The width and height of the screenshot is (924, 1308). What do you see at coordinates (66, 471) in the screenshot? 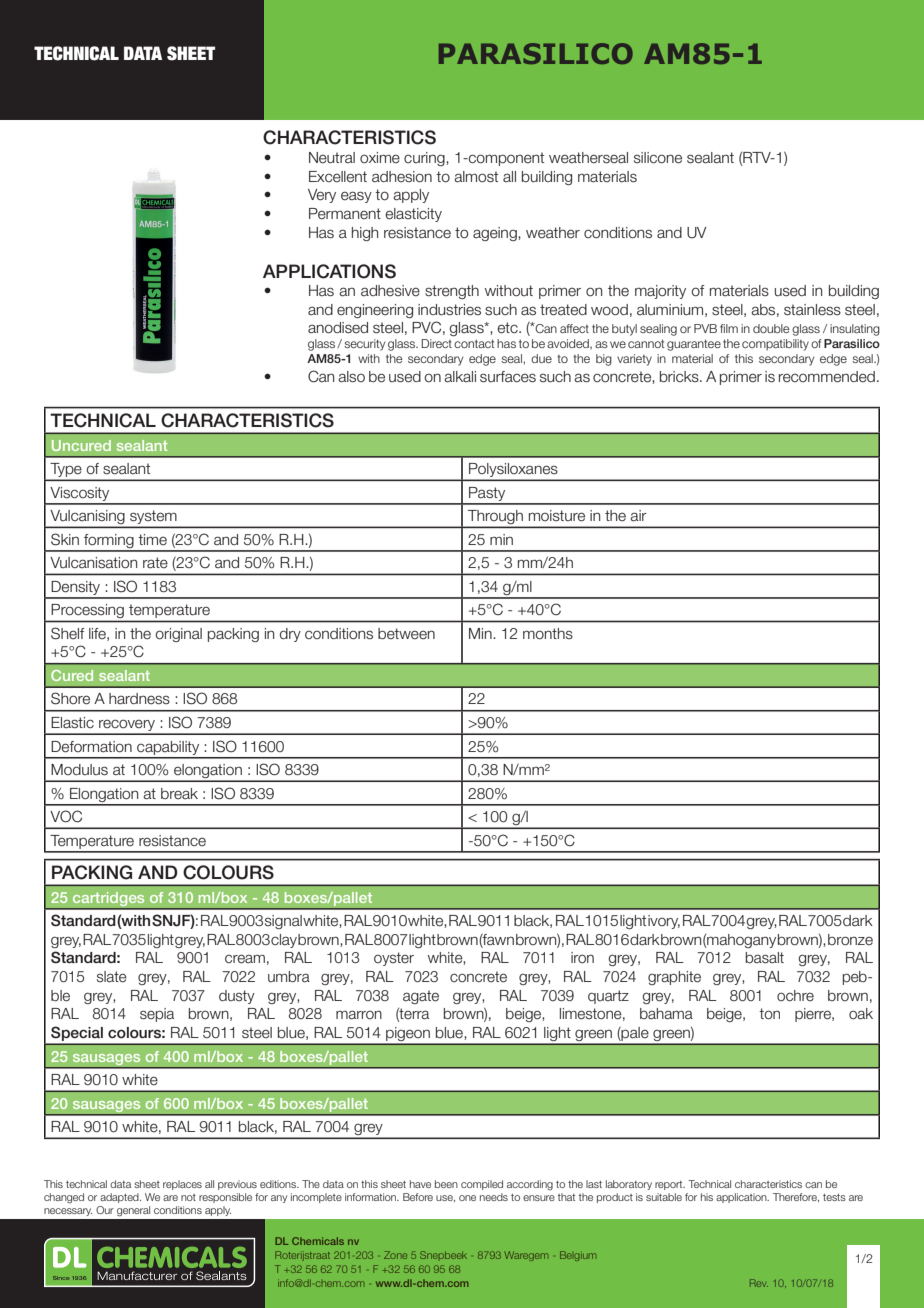
I see `Type` at bounding box center [66, 471].
